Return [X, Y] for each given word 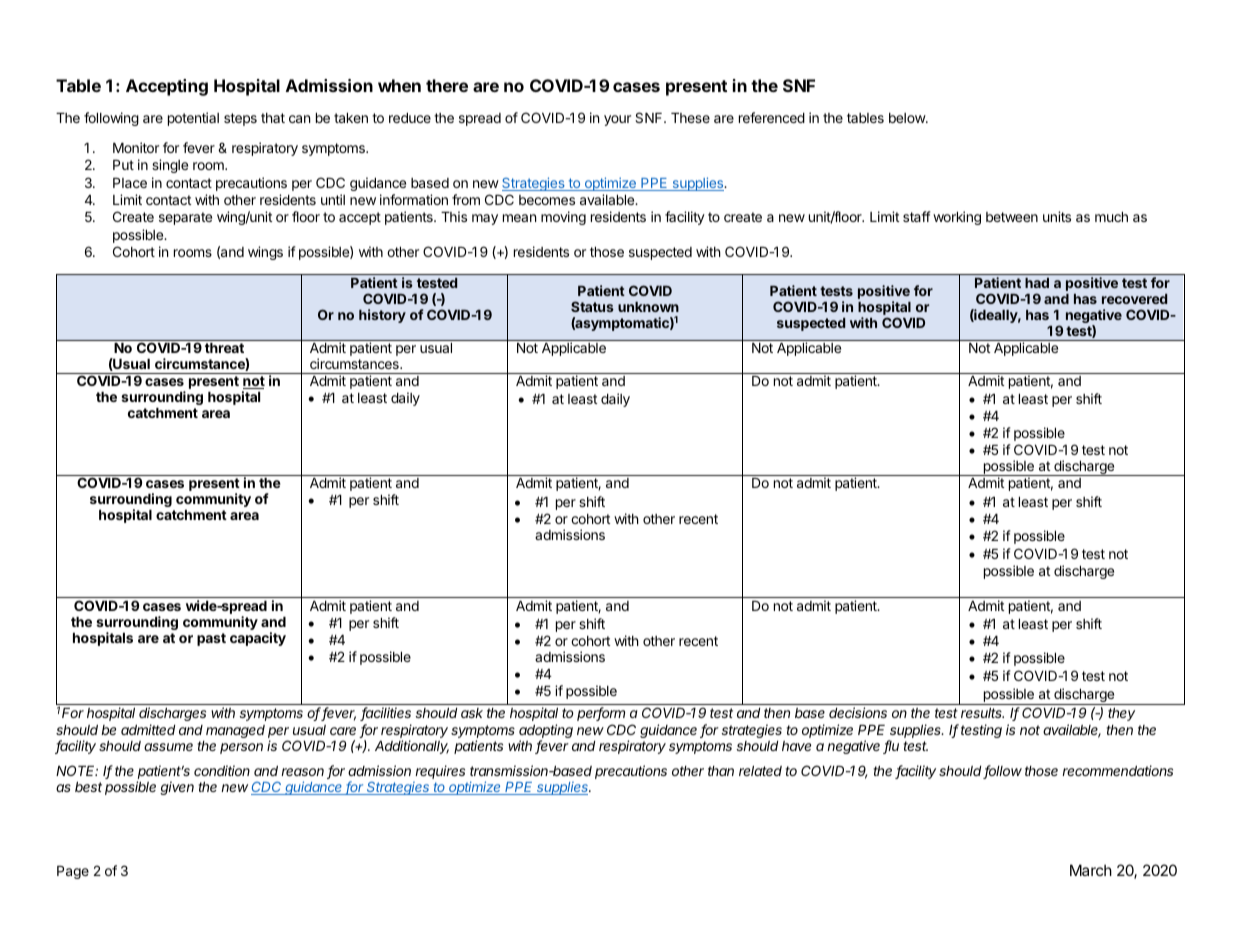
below [908, 118]
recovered [1134, 299]
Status [592, 306]
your [617, 120]
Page [73, 872]
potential [193, 119]
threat [224, 348]
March [1091, 870]
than [721, 771]
